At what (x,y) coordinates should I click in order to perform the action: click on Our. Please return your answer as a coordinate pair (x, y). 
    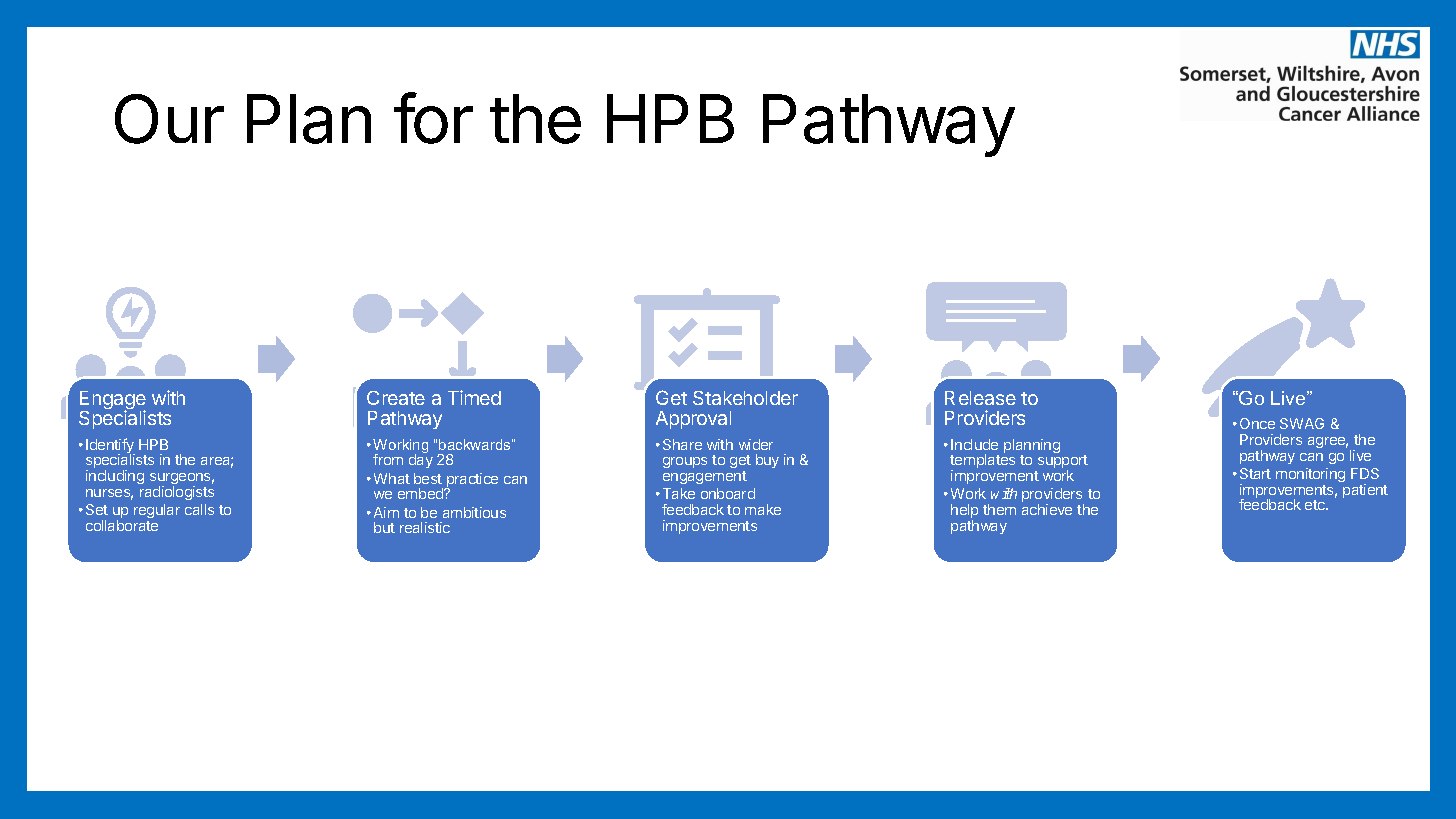
    Looking at the image, I should click on (169, 119).
